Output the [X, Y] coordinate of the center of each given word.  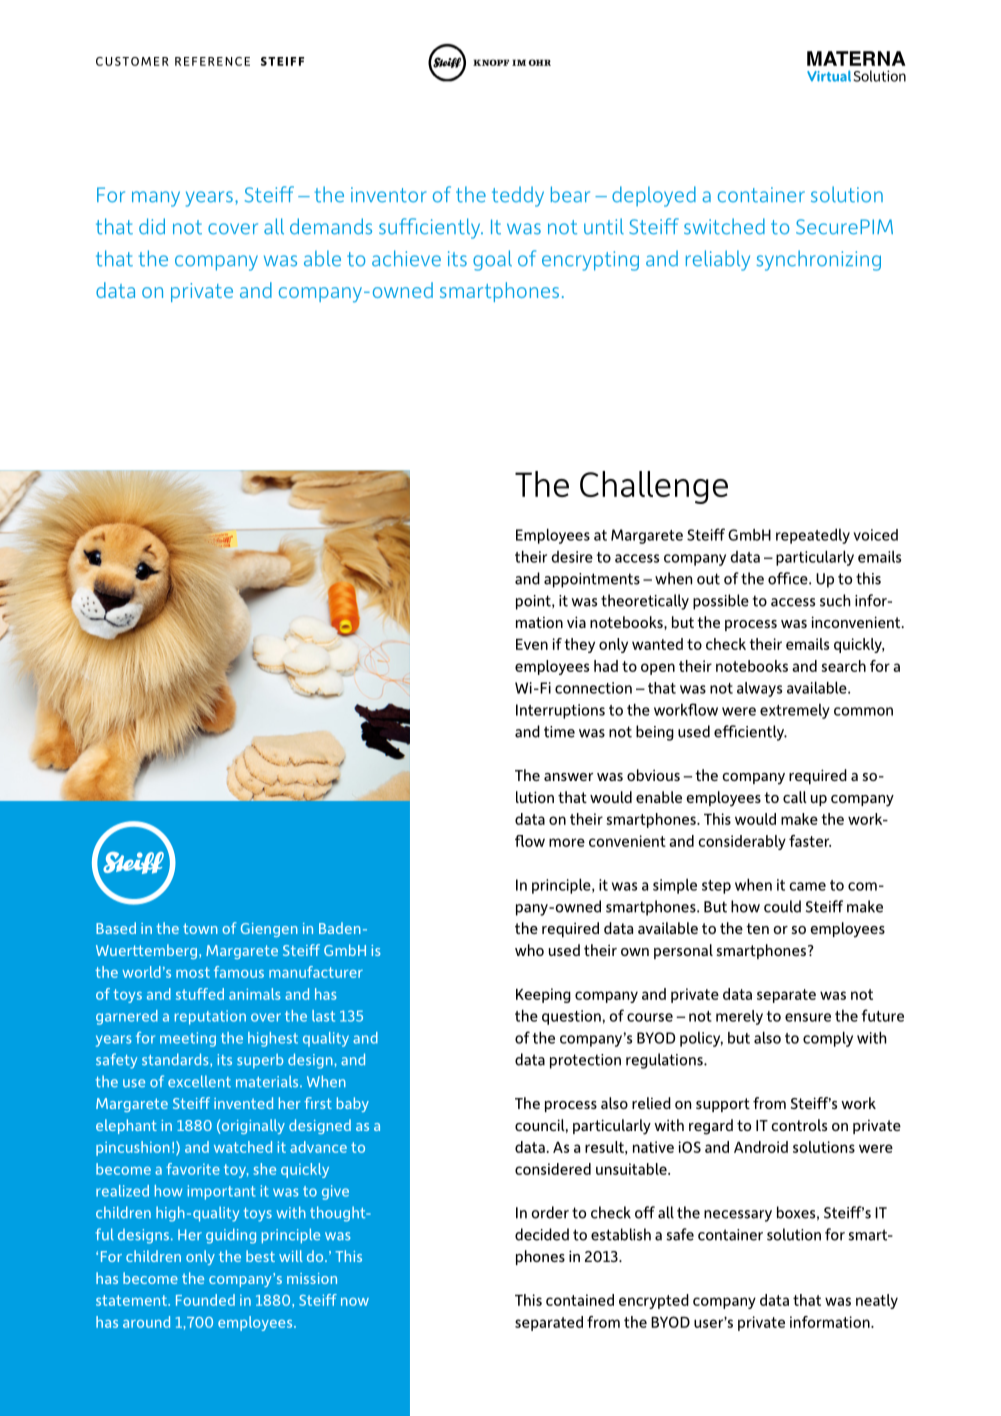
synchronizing [819, 260]
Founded [205, 1300]
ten [757, 928]
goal [492, 260]
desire [572, 557]
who [529, 950]
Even [532, 644]
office [789, 578]
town [200, 928]
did [152, 226]
